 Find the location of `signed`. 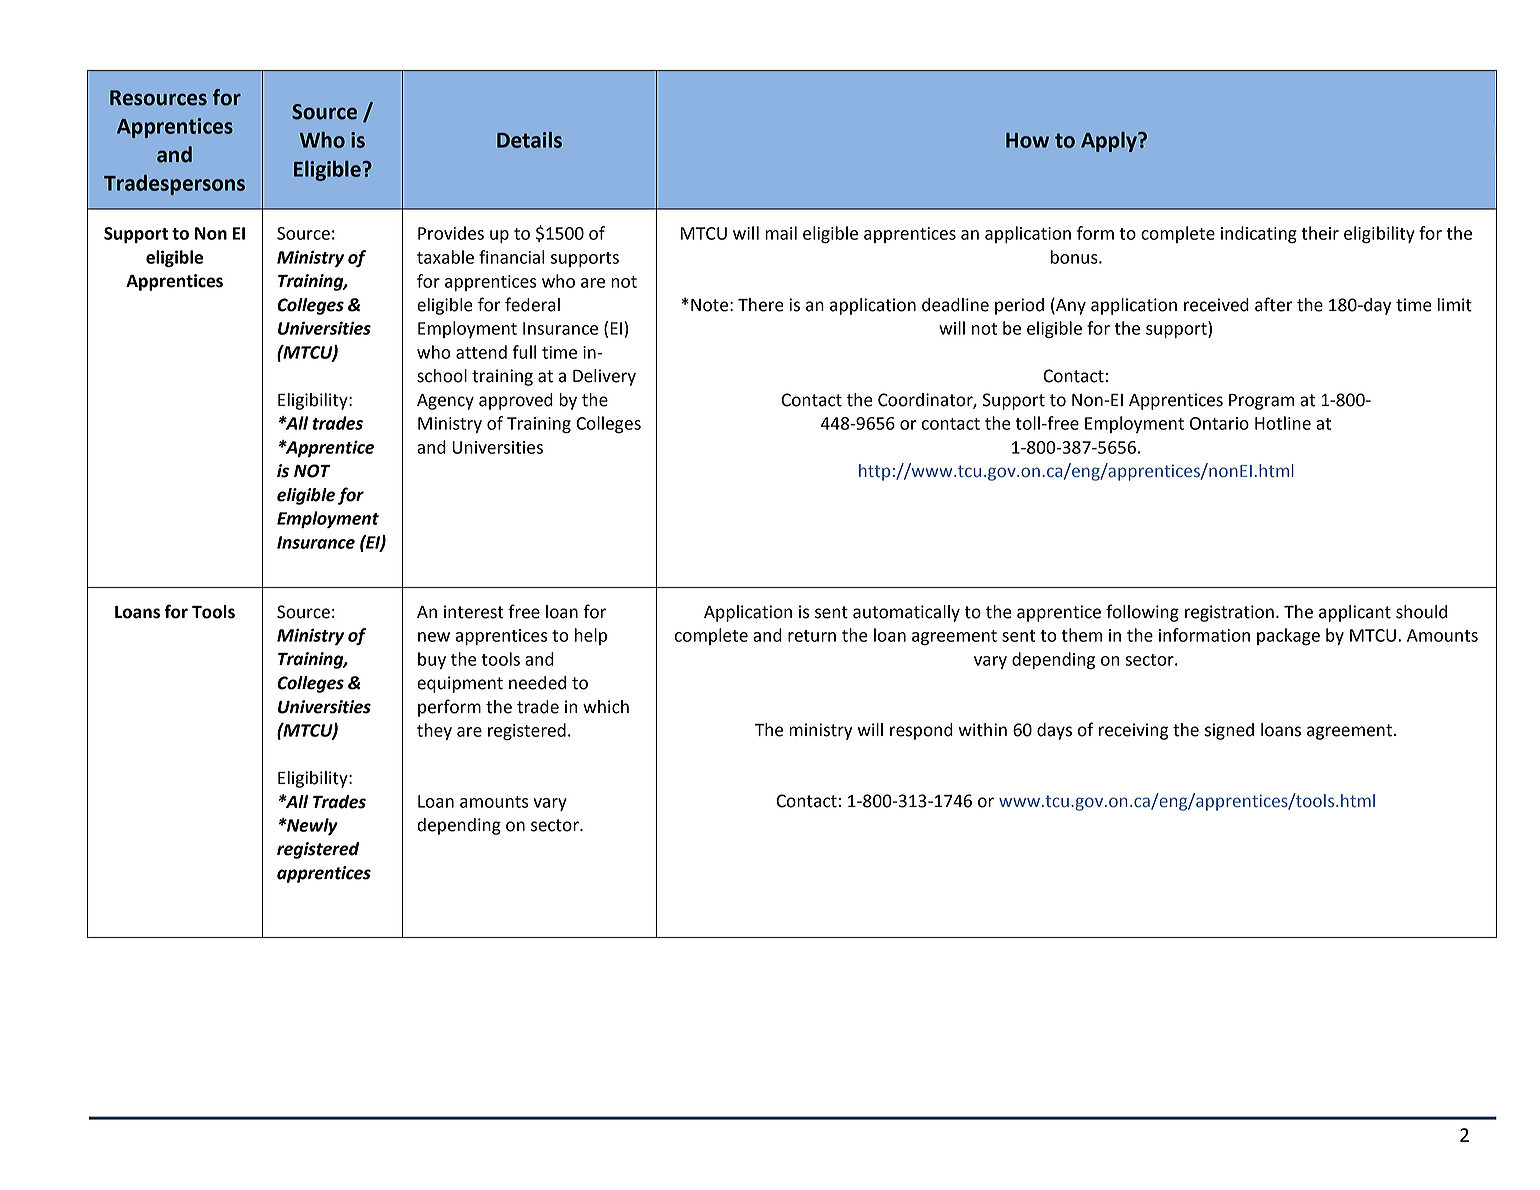

signed is located at coordinates (1229, 731).
